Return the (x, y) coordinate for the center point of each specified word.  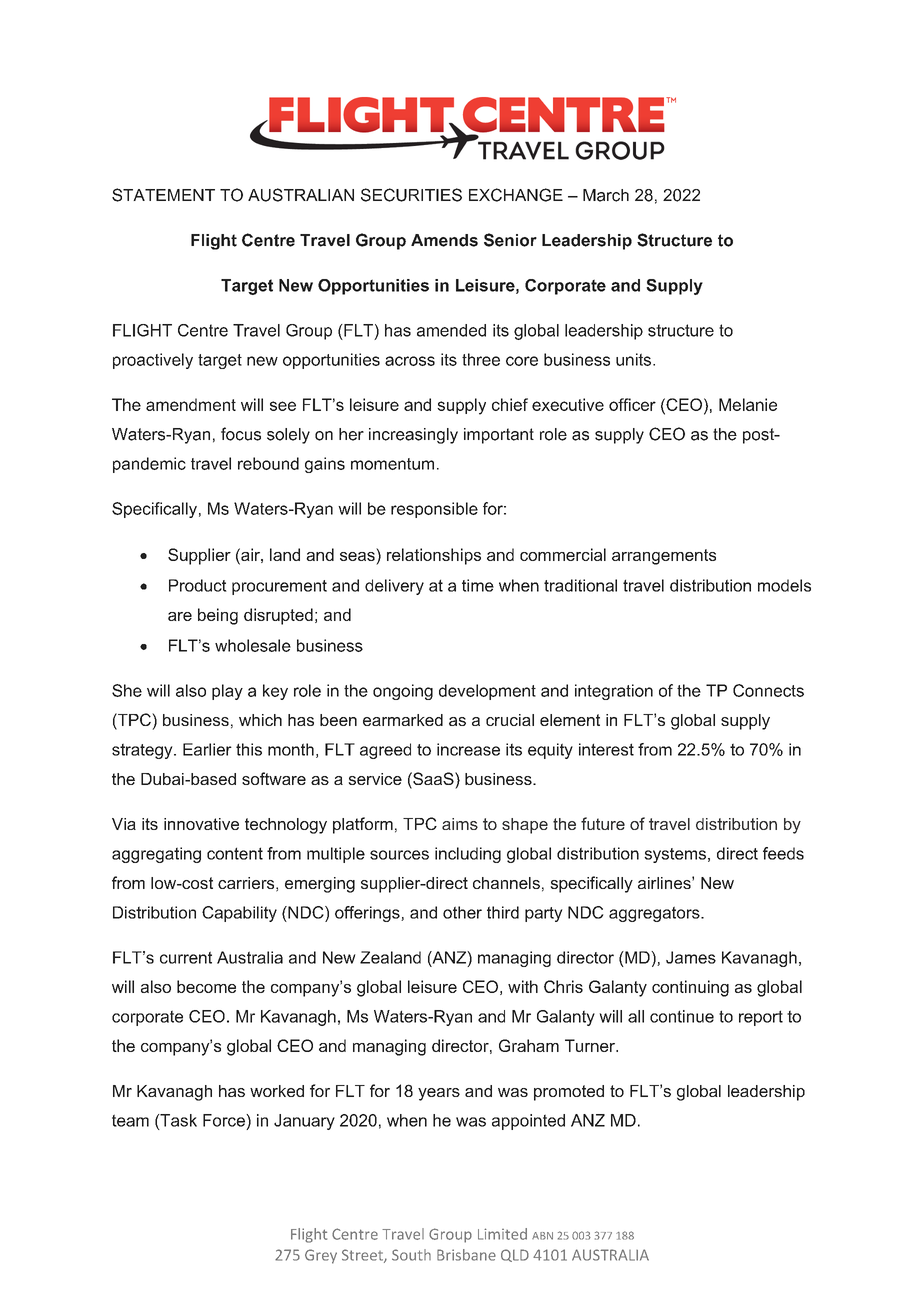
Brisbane (466, 1255)
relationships (434, 556)
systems (675, 855)
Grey (321, 1256)
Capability (239, 914)
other (462, 912)
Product (198, 585)
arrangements (664, 557)
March (606, 195)
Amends (444, 240)
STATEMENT (163, 195)
